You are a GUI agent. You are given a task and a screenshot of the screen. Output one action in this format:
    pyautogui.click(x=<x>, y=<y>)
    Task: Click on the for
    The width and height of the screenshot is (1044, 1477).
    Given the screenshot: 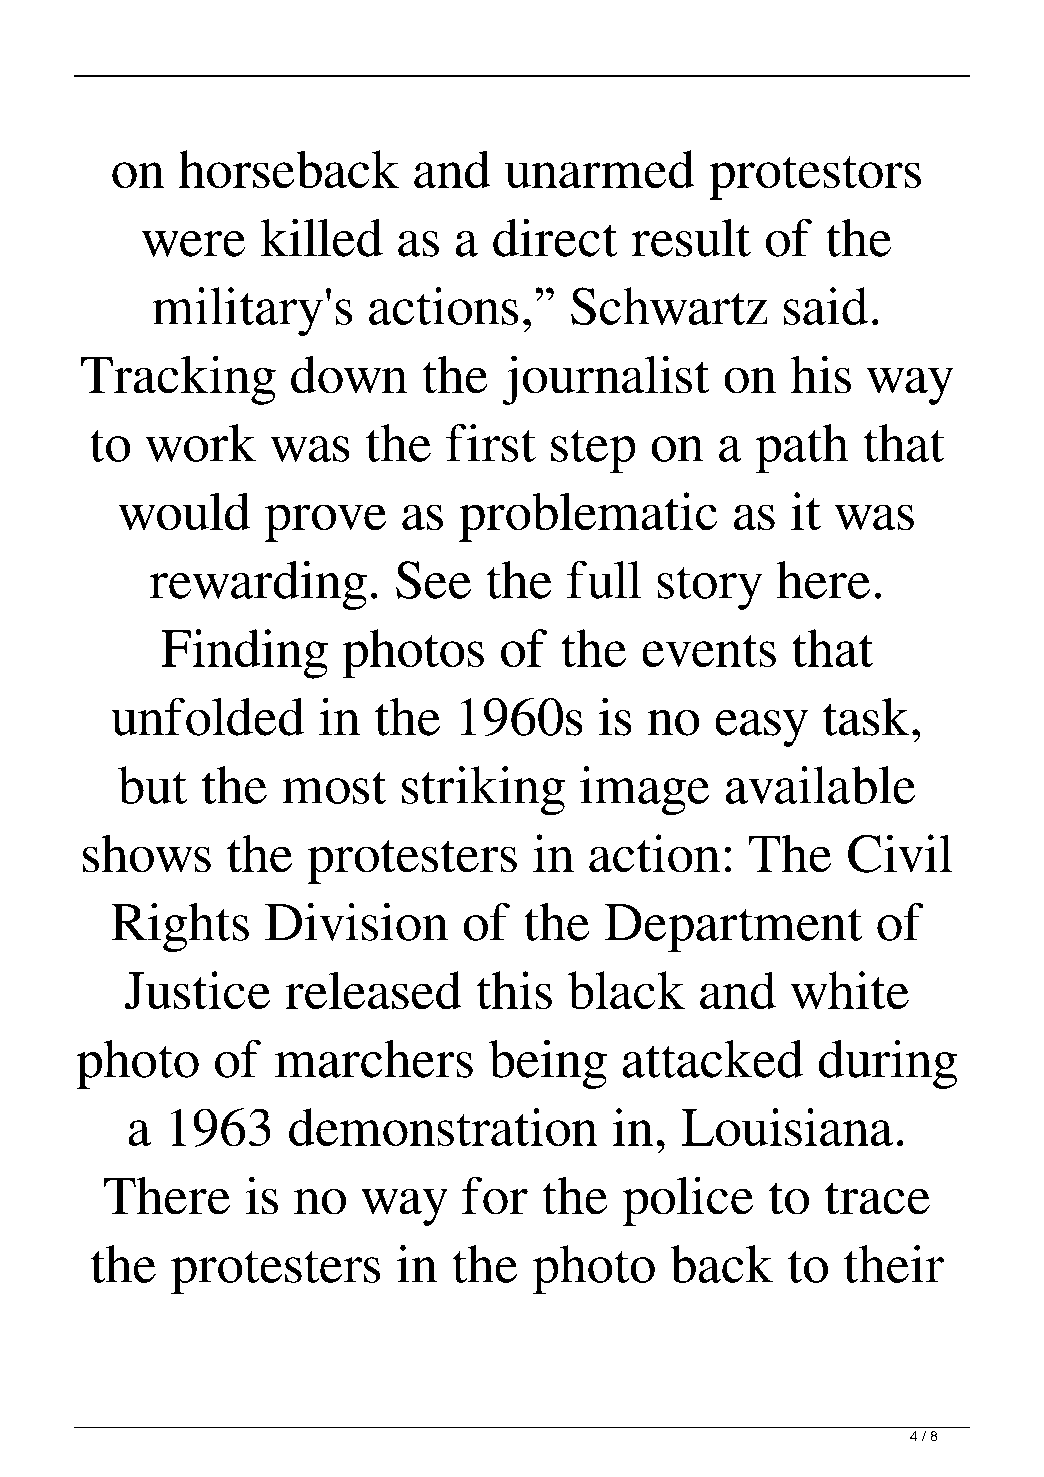 What is the action you would take?
    pyautogui.click(x=495, y=1195)
